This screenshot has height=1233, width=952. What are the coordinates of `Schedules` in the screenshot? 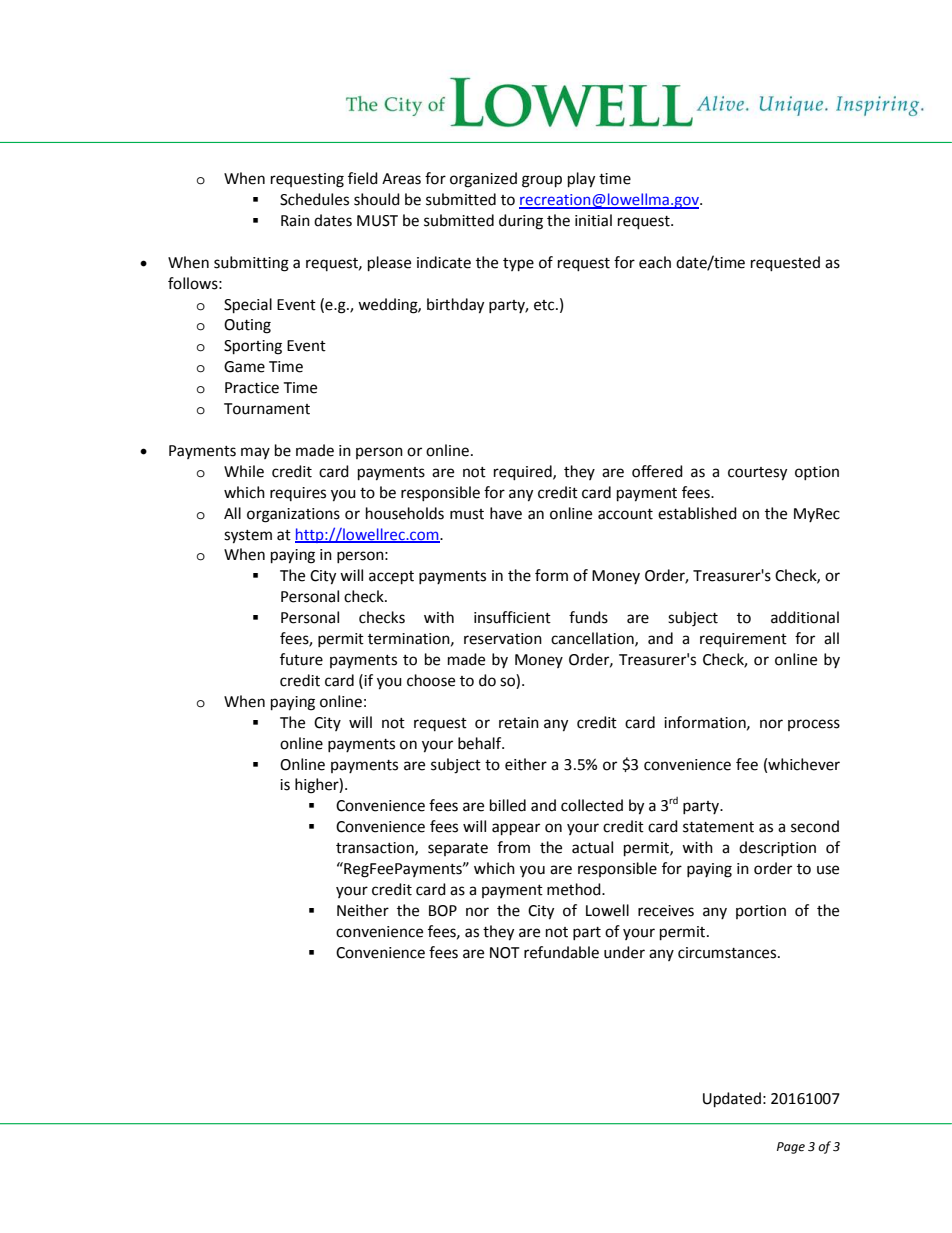 It's located at (314, 199).
